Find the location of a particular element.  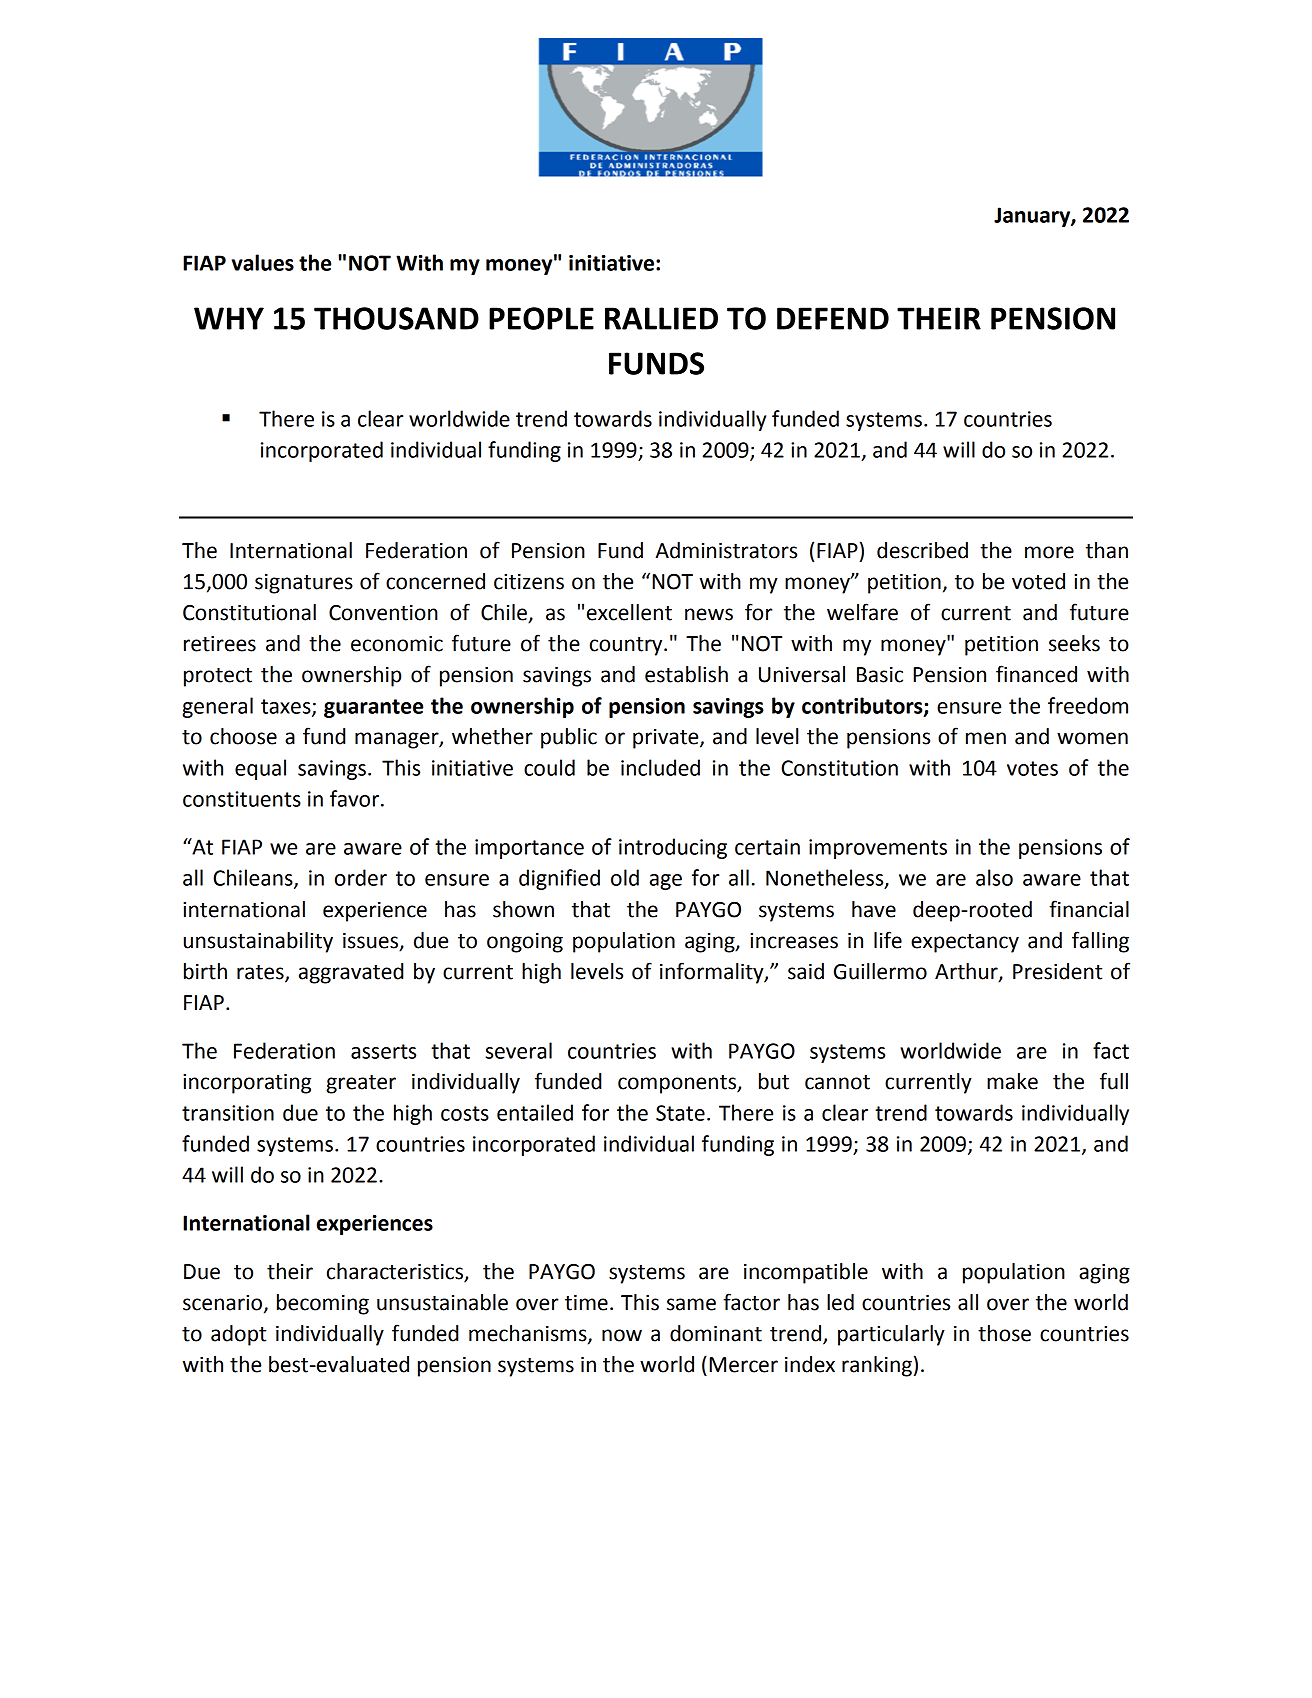

values is located at coordinates (263, 262).
